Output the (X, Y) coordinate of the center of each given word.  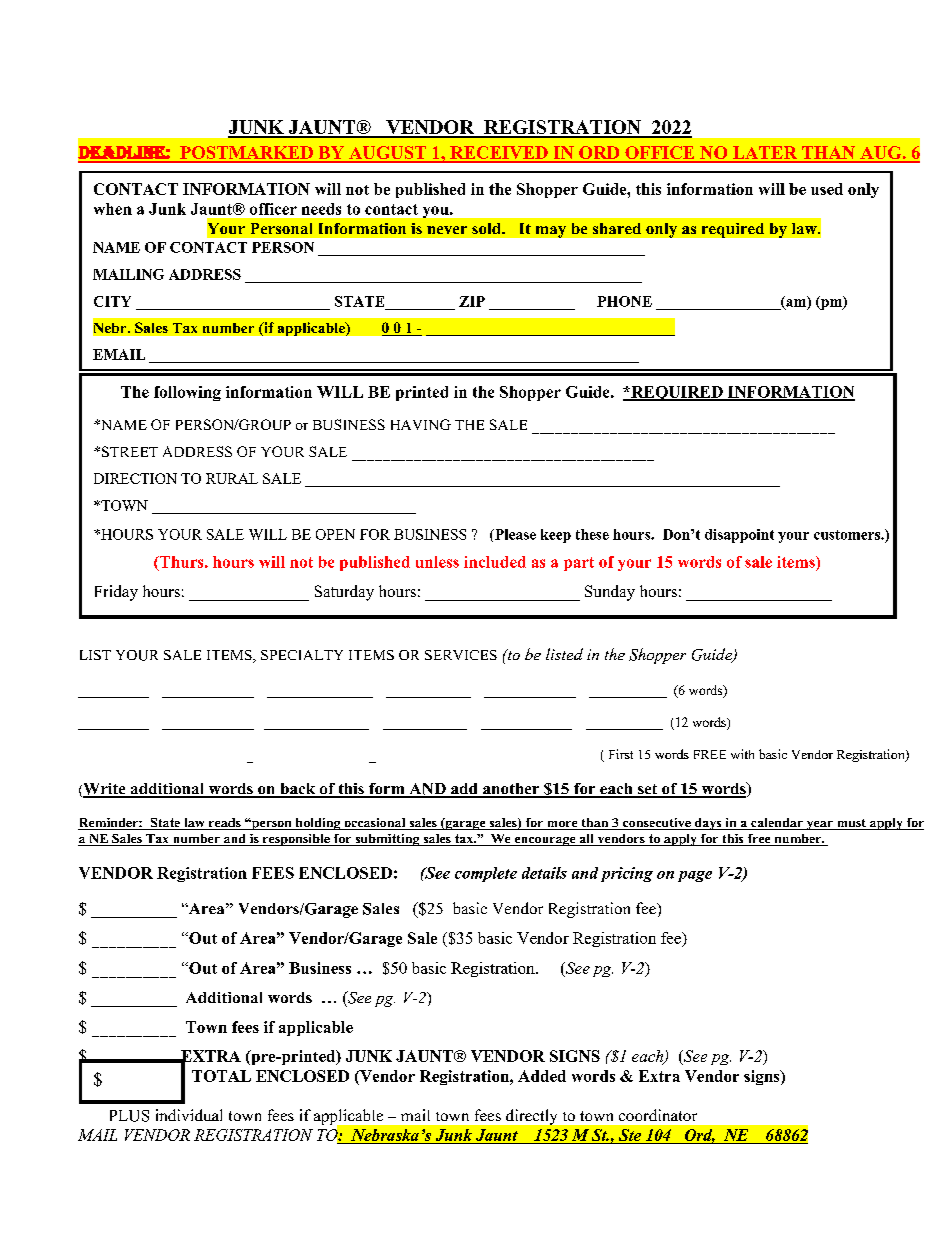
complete (486, 874)
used (827, 189)
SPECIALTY (302, 655)
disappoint (739, 536)
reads (224, 824)
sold (487, 228)
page (695, 876)
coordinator (658, 1115)
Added (542, 1076)
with (742, 754)
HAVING (421, 424)
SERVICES (461, 655)
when (113, 209)
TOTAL (221, 1076)
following (187, 393)
